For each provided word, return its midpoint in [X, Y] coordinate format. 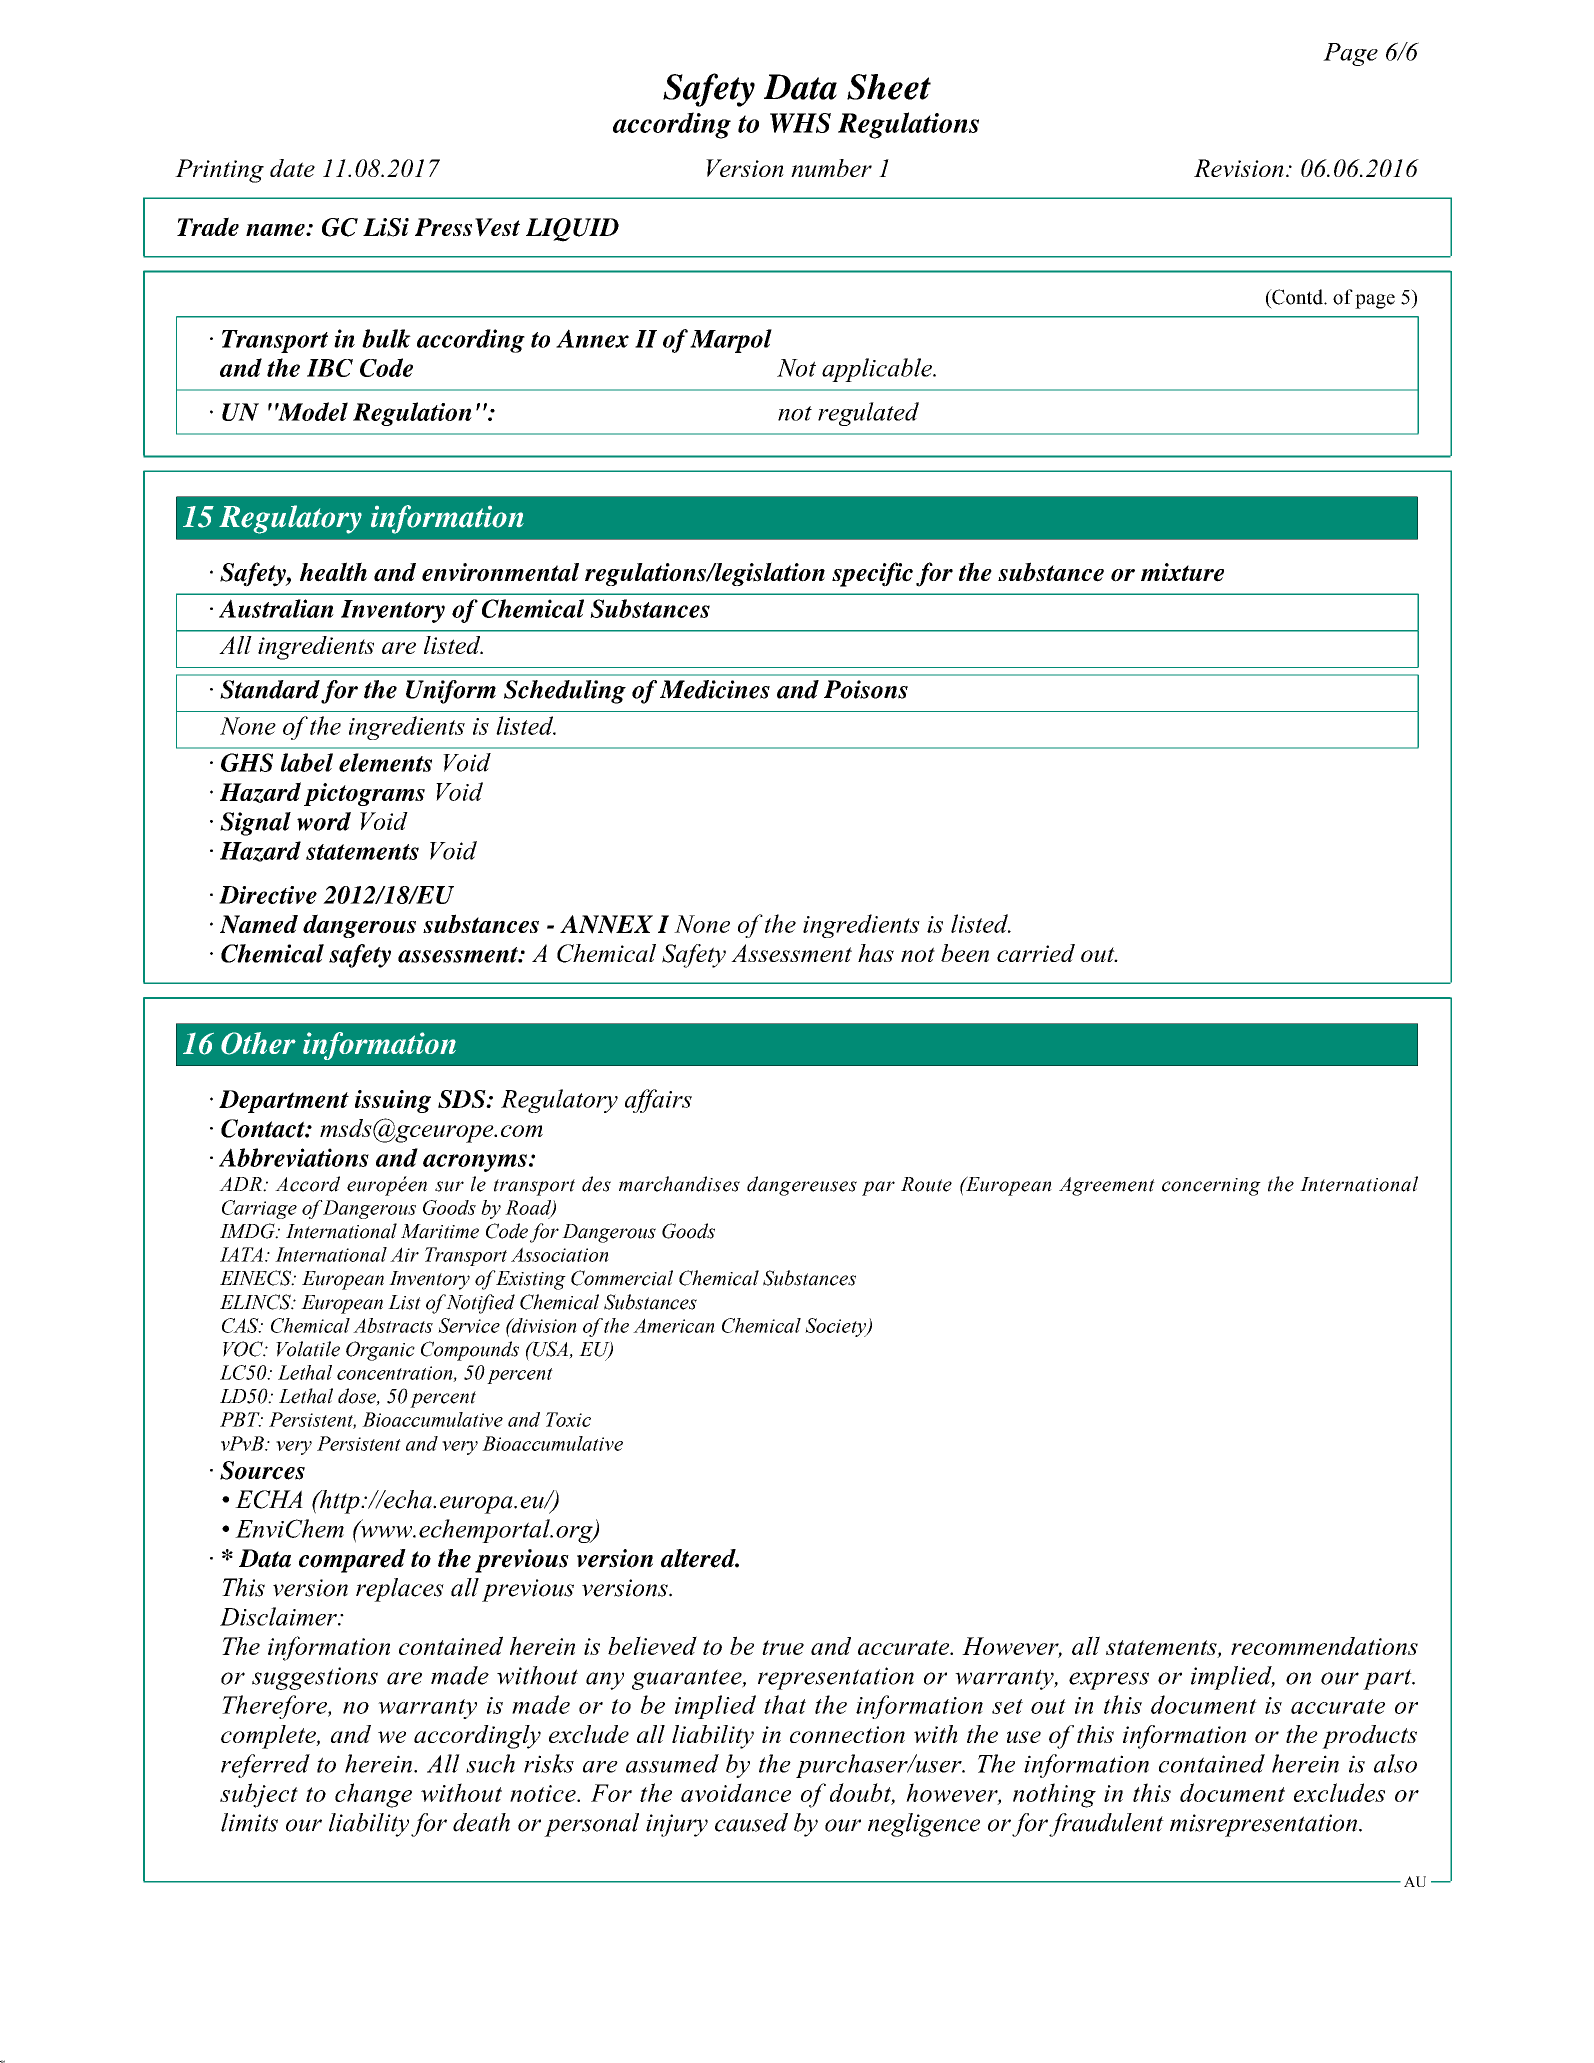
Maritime [440, 1231]
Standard [270, 689]
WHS [800, 123]
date [292, 168]
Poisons [866, 689]
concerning [1211, 1187]
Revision [1239, 168]
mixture [1182, 572]
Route [926, 1184]
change [373, 1795]
